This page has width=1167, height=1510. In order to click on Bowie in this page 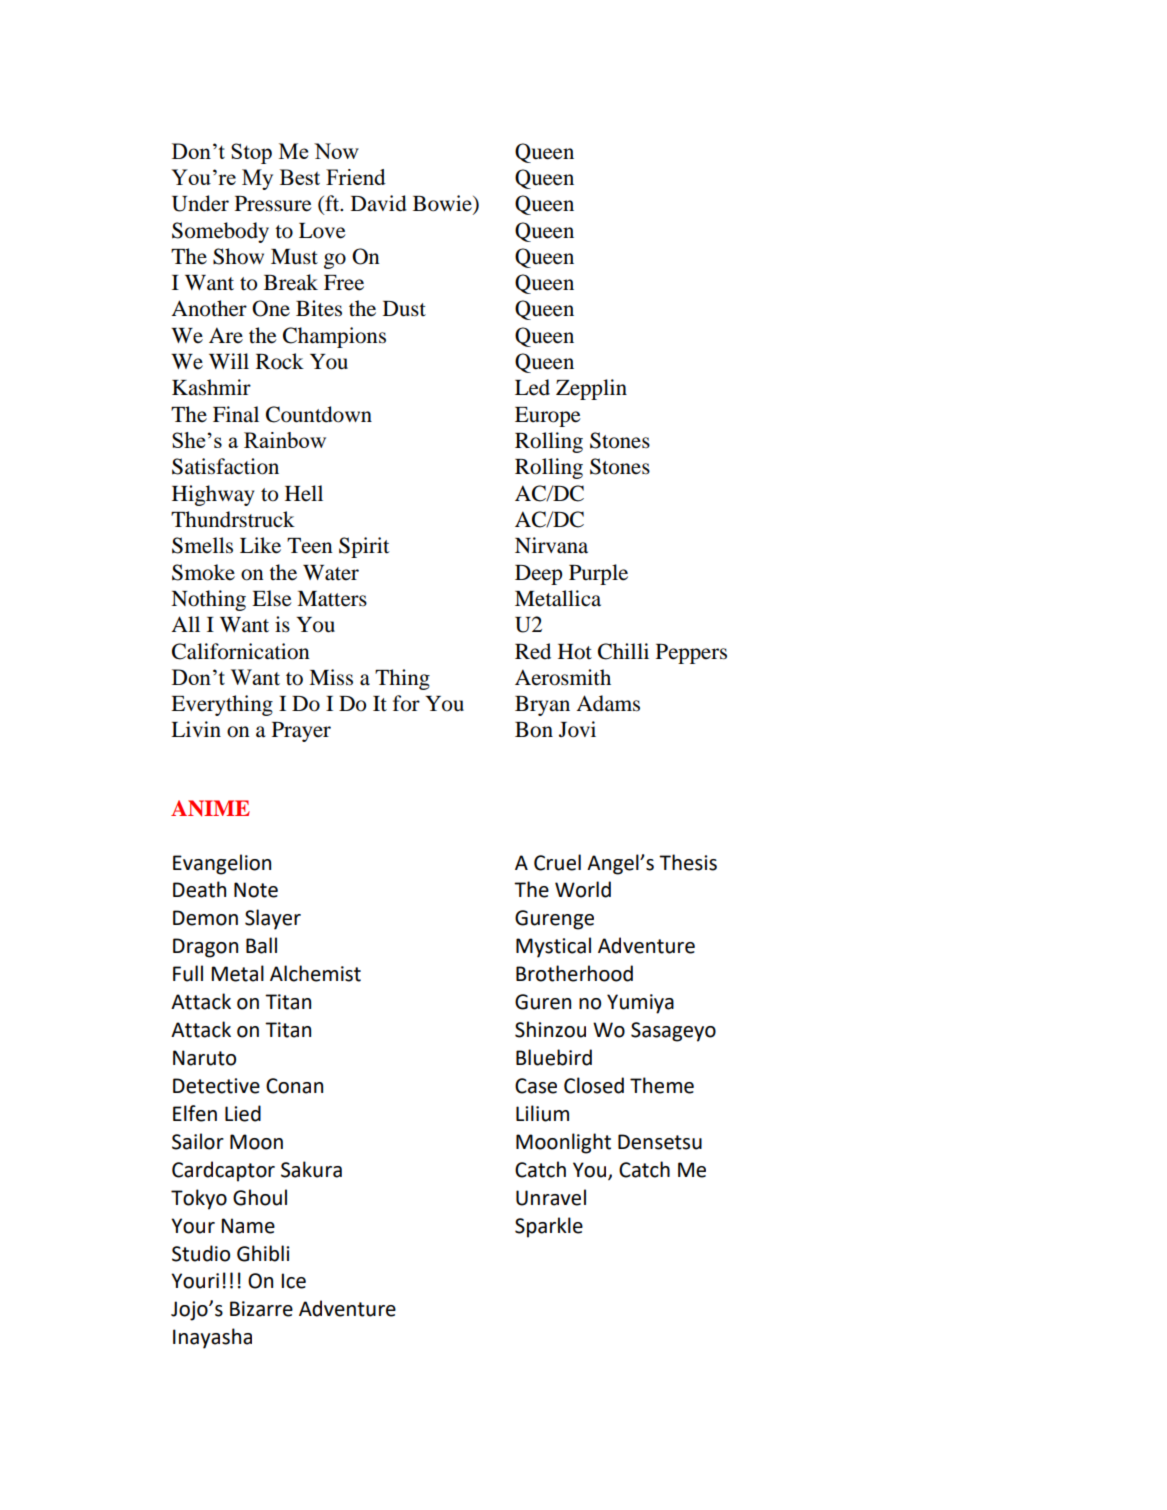, I will do `click(443, 204)`.
